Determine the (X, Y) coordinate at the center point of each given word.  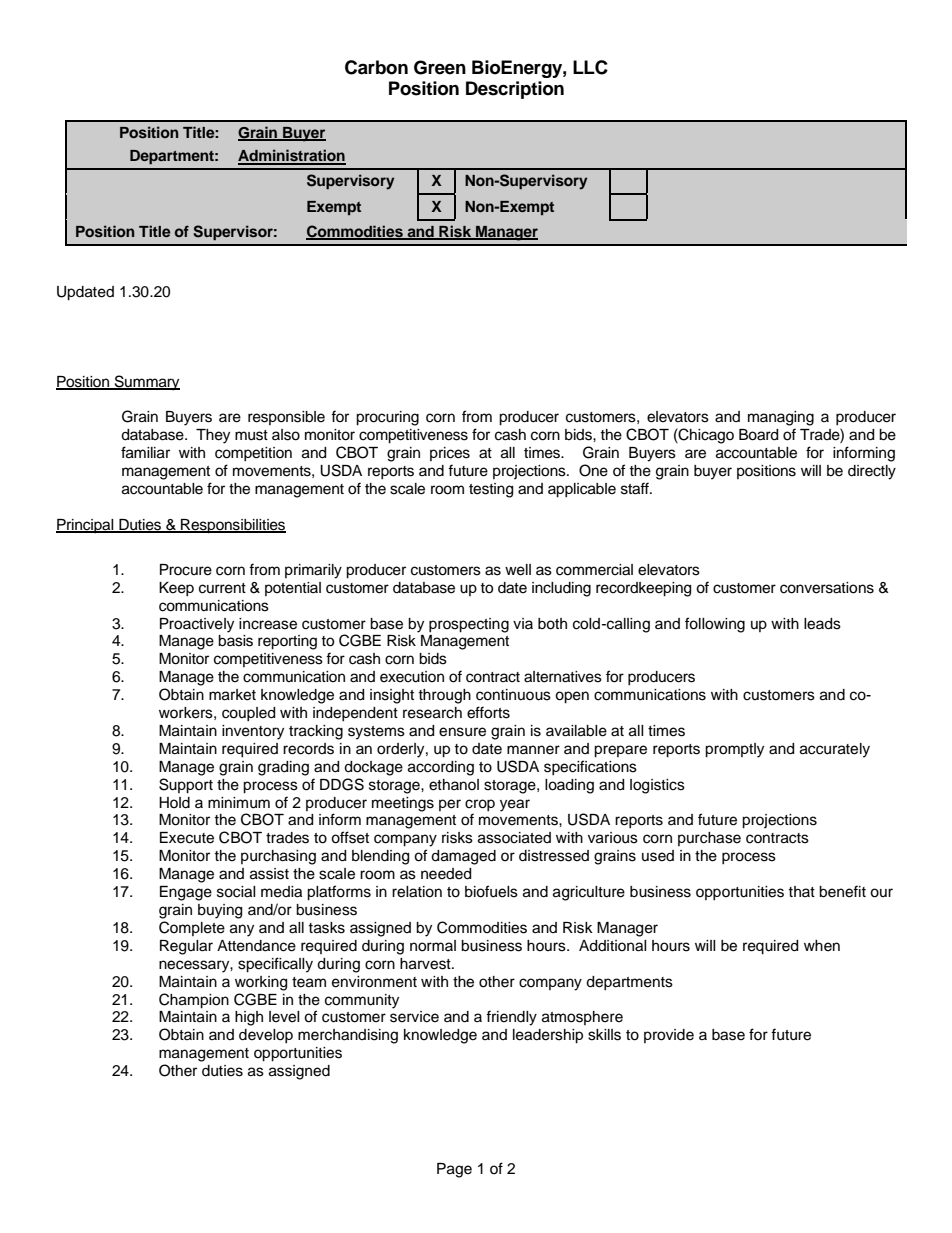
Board (758, 435)
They (213, 436)
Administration (292, 156)
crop (480, 805)
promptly (734, 750)
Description (515, 90)
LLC (590, 67)
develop (266, 1036)
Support (186, 786)
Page (454, 1170)
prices (450, 454)
